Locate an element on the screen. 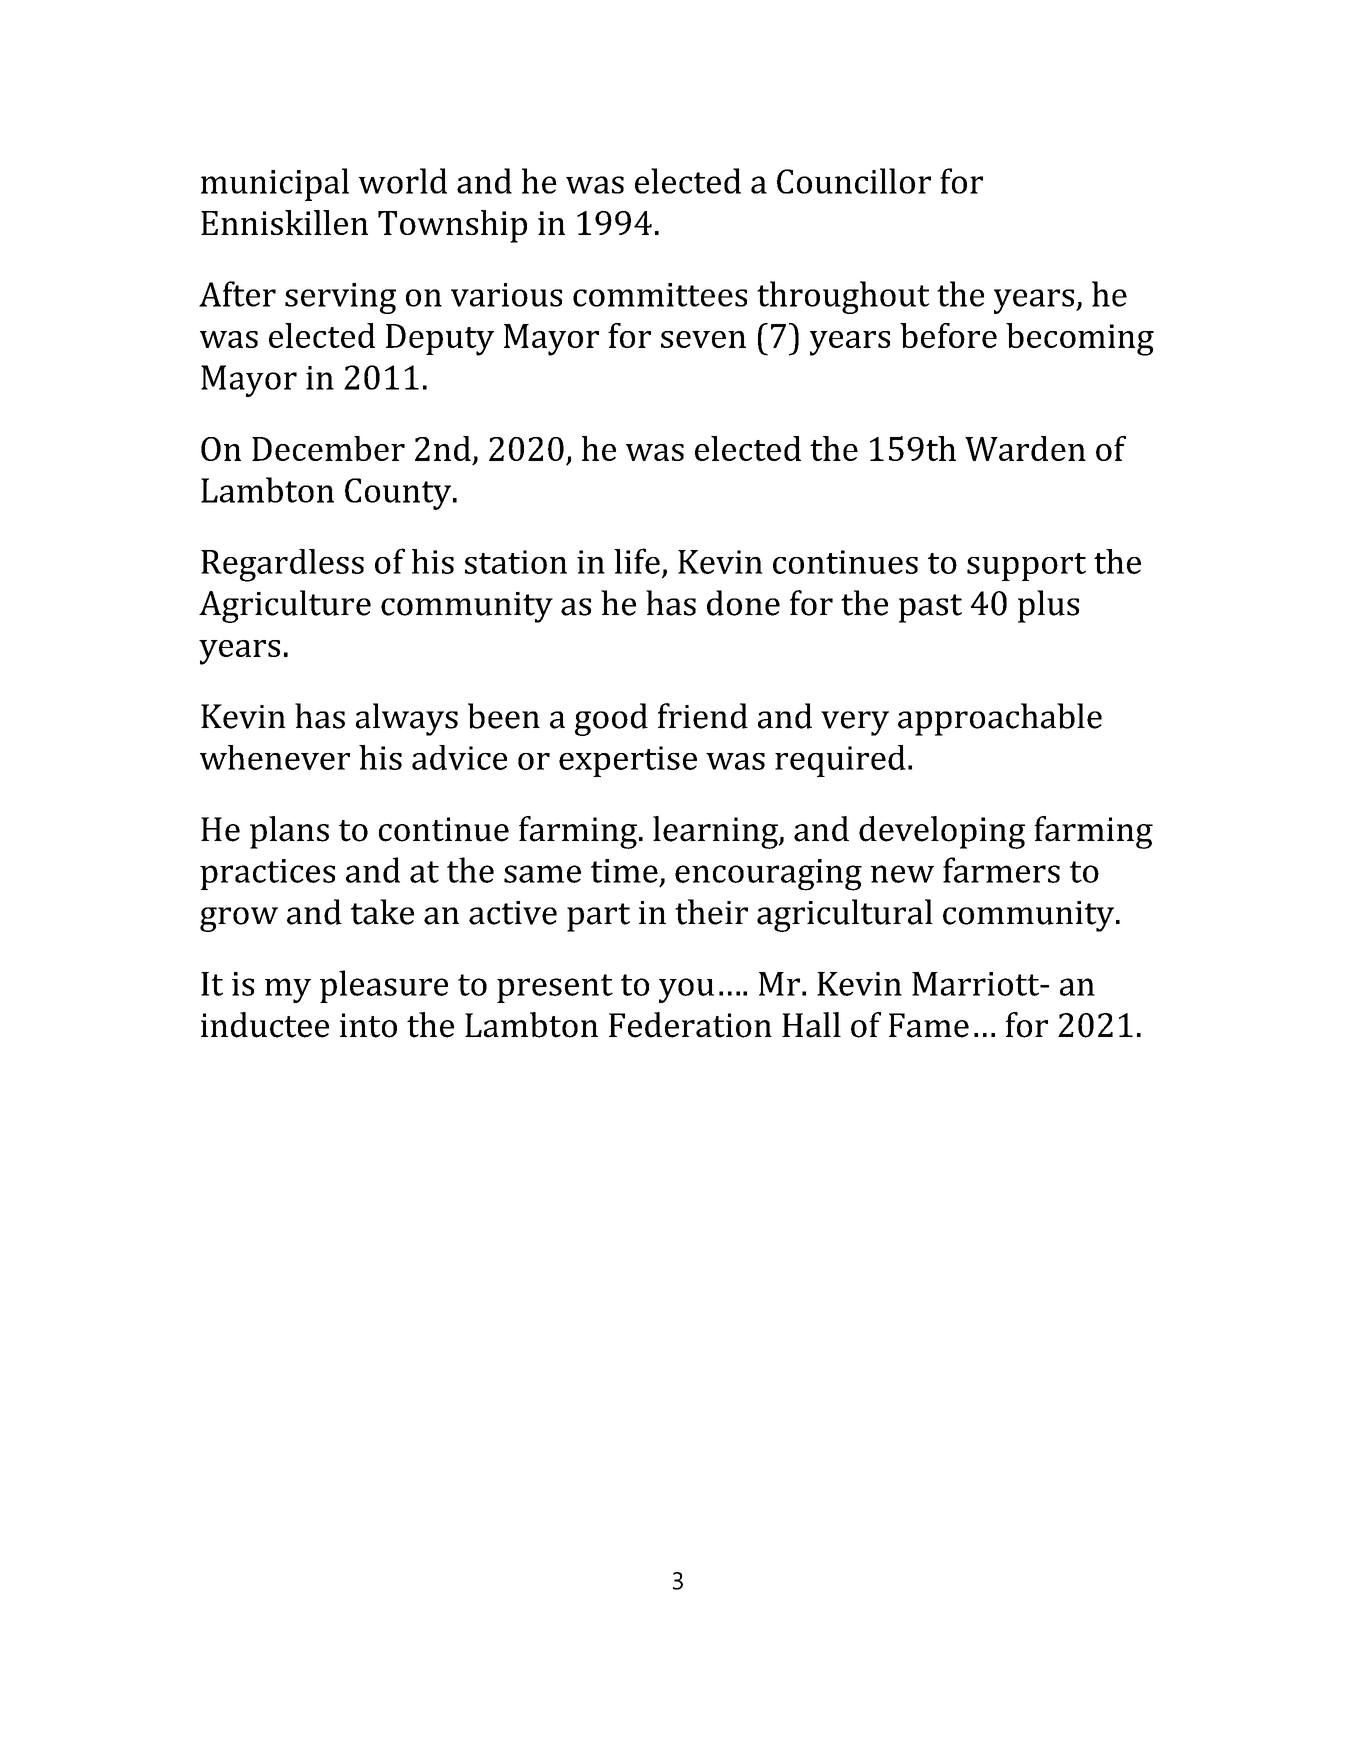 This screenshot has width=1356, height=1755. past is located at coordinates (930, 608).
